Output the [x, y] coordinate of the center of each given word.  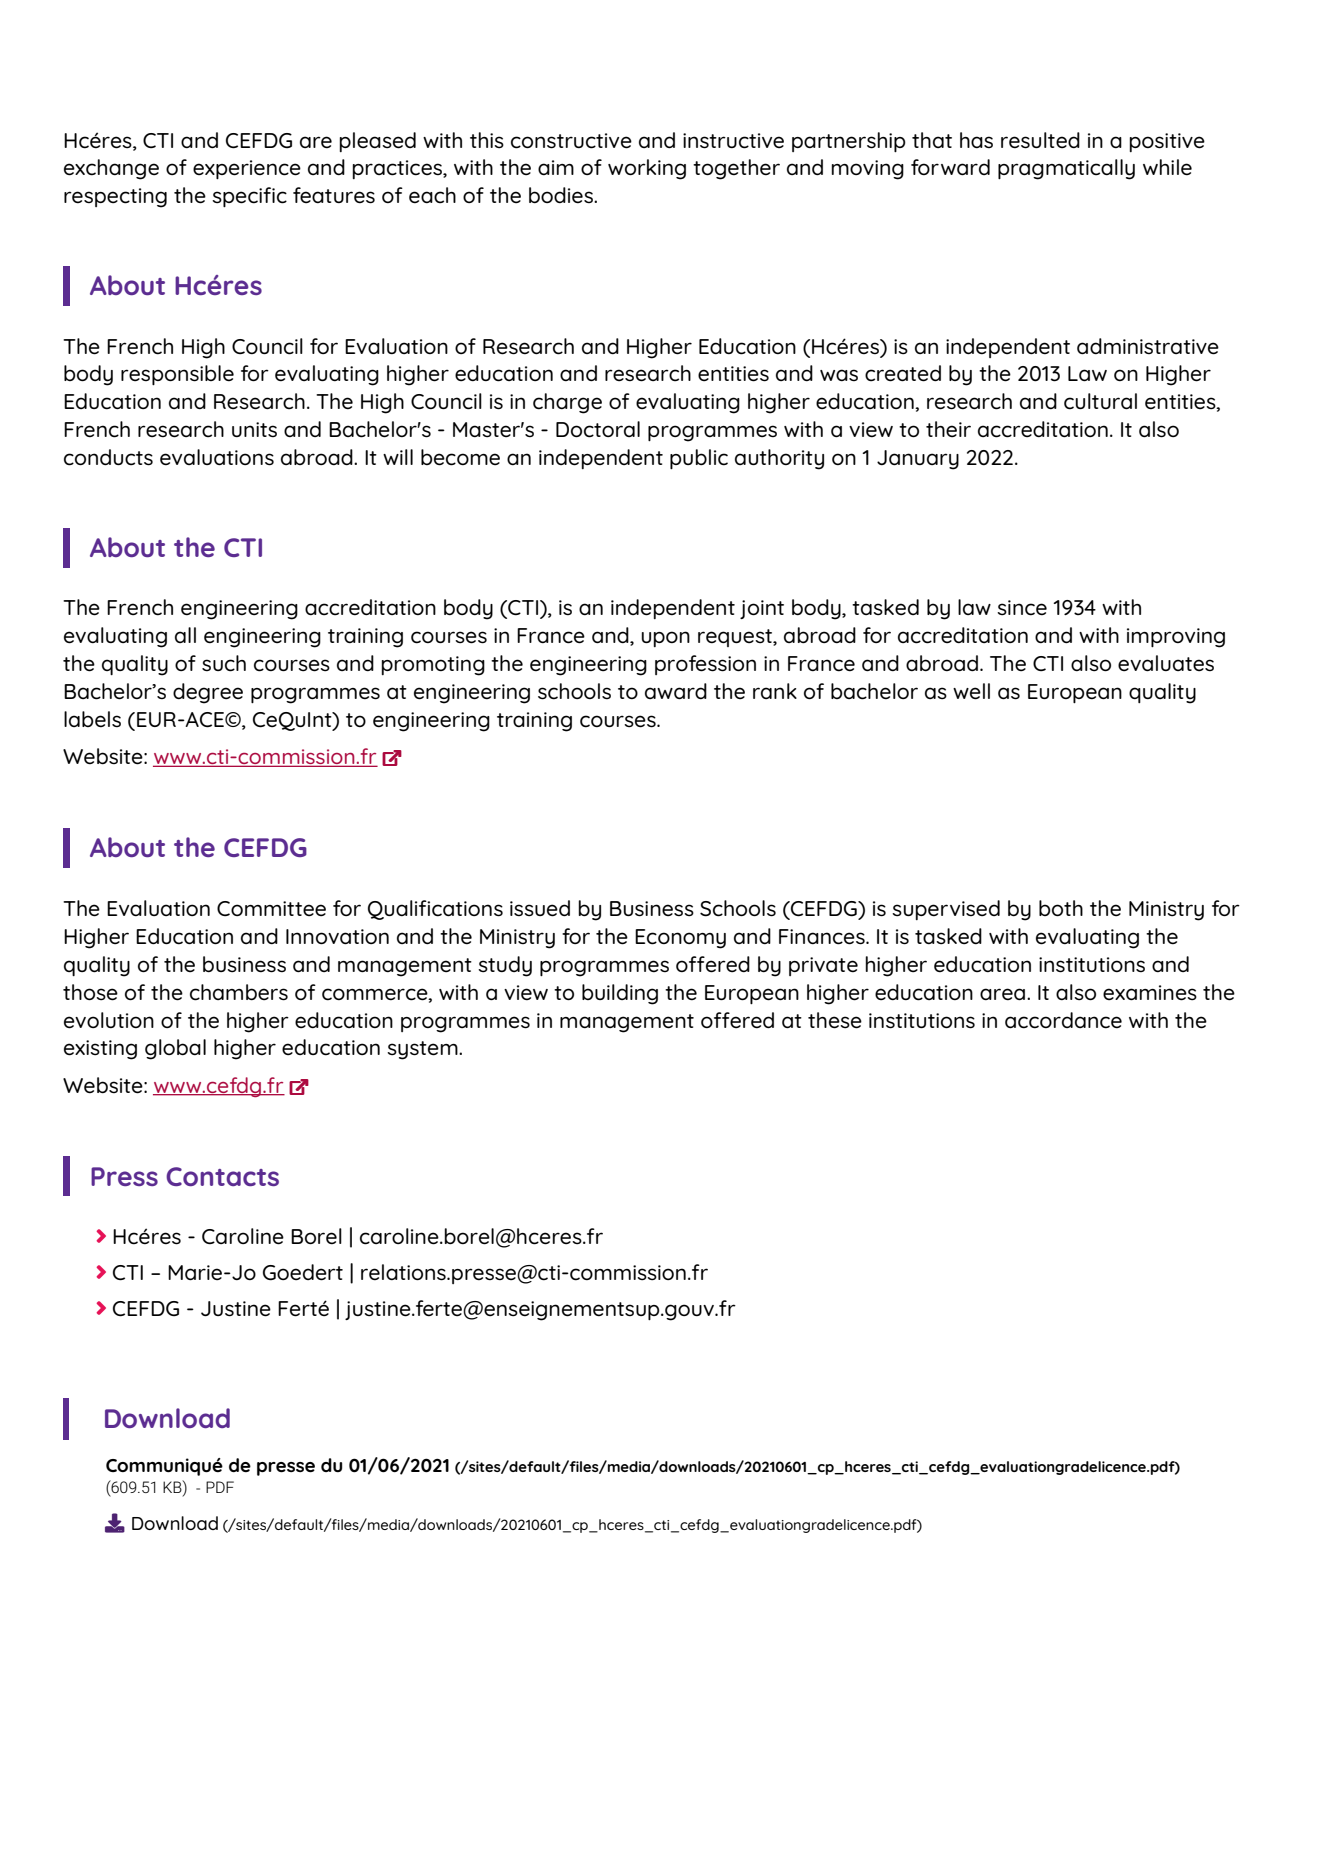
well [971, 691]
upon [665, 639]
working [647, 169]
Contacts [222, 1176]
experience [247, 169]
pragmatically [1066, 169]
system [423, 1050]
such [224, 663]
